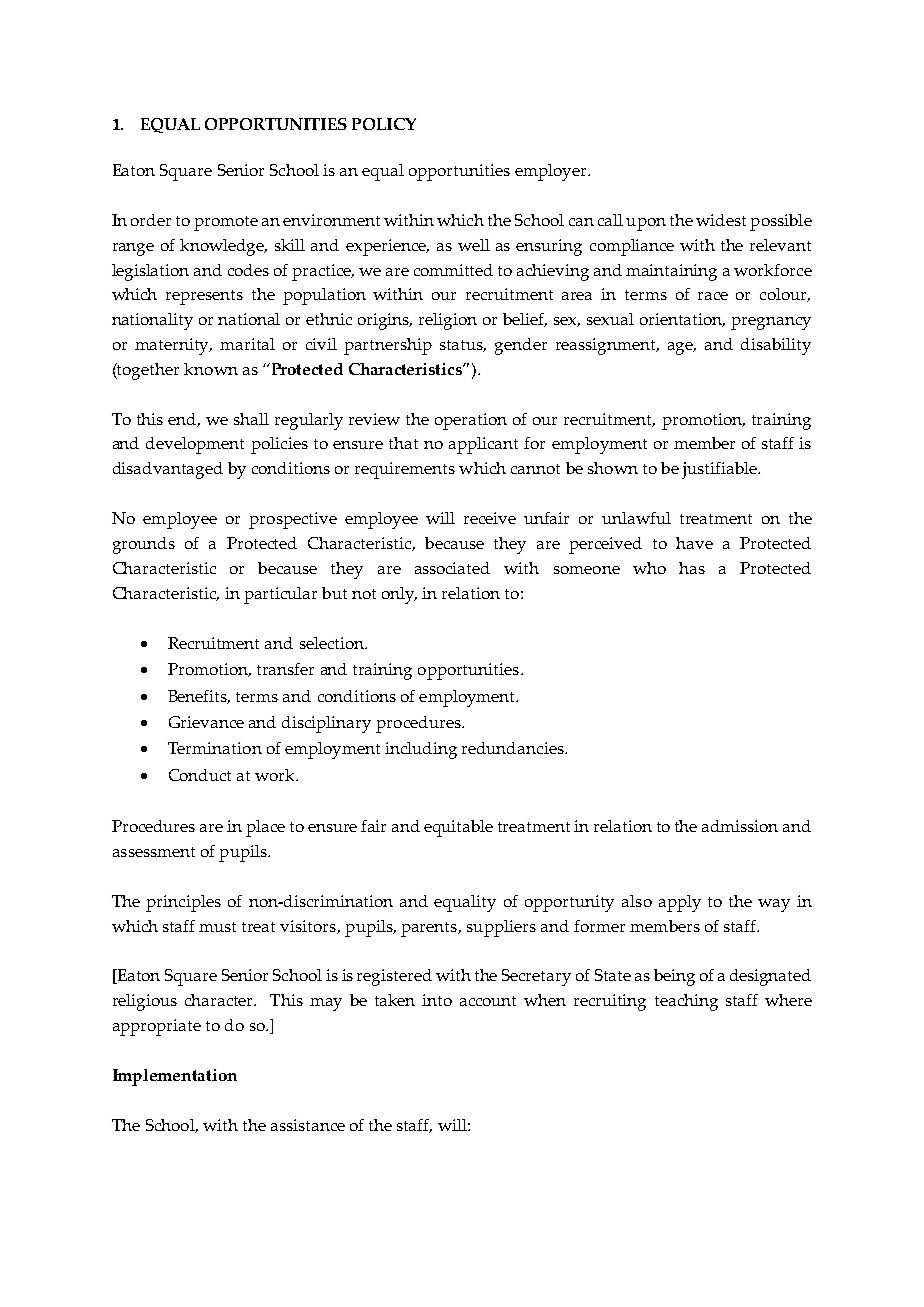 The image size is (924, 1307). Describe the element at coordinates (195, 445) in the screenshot. I see `development` at that location.
